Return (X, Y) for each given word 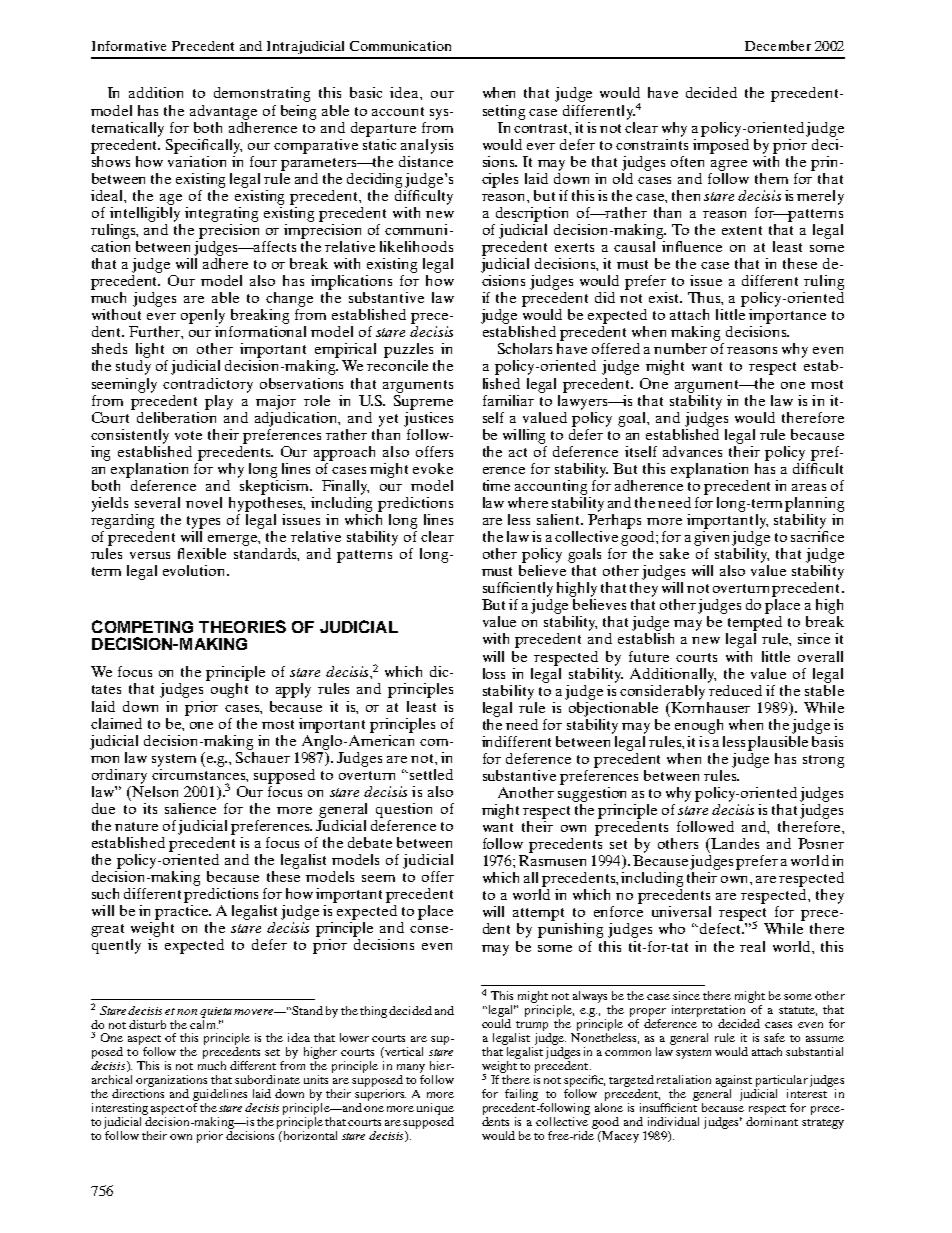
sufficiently (518, 589)
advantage (223, 112)
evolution (196, 570)
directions (138, 1093)
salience (190, 808)
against (734, 1081)
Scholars (525, 348)
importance (787, 316)
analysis (427, 146)
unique (435, 1109)
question (404, 810)
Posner (821, 843)
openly (203, 316)
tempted (755, 623)
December (778, 45)
